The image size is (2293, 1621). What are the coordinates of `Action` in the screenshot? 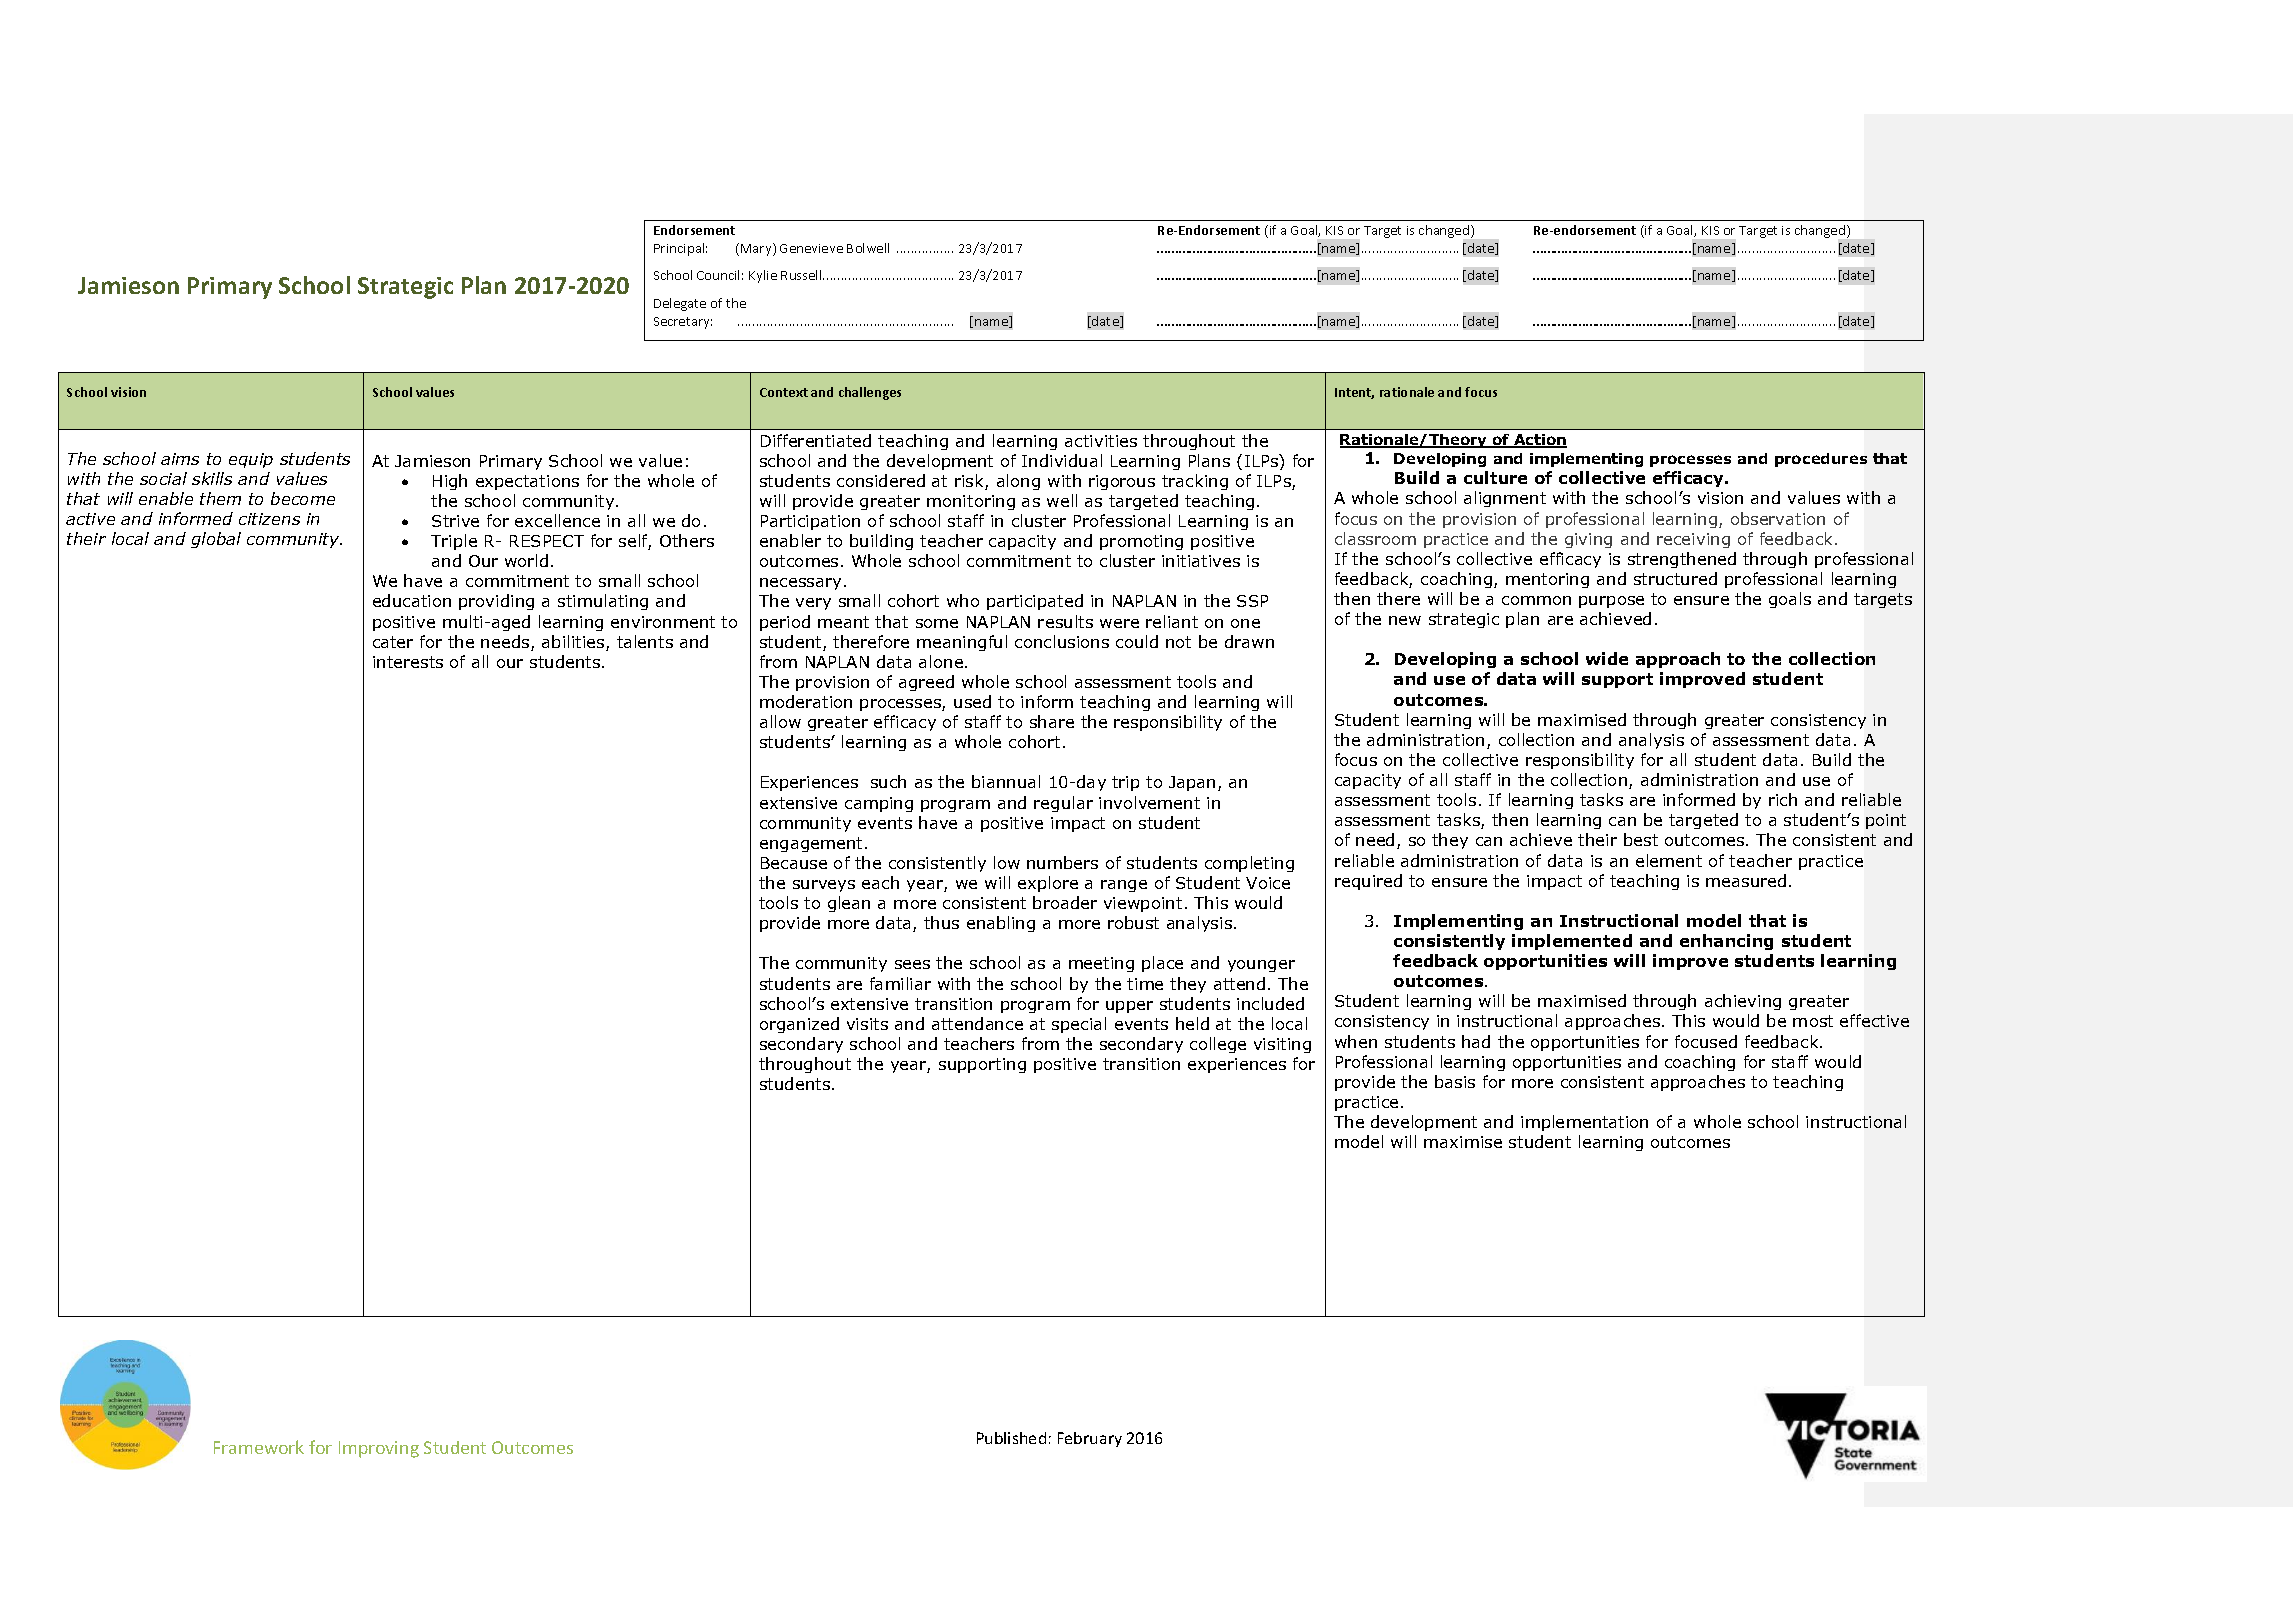 It's located at (1539, 441).
